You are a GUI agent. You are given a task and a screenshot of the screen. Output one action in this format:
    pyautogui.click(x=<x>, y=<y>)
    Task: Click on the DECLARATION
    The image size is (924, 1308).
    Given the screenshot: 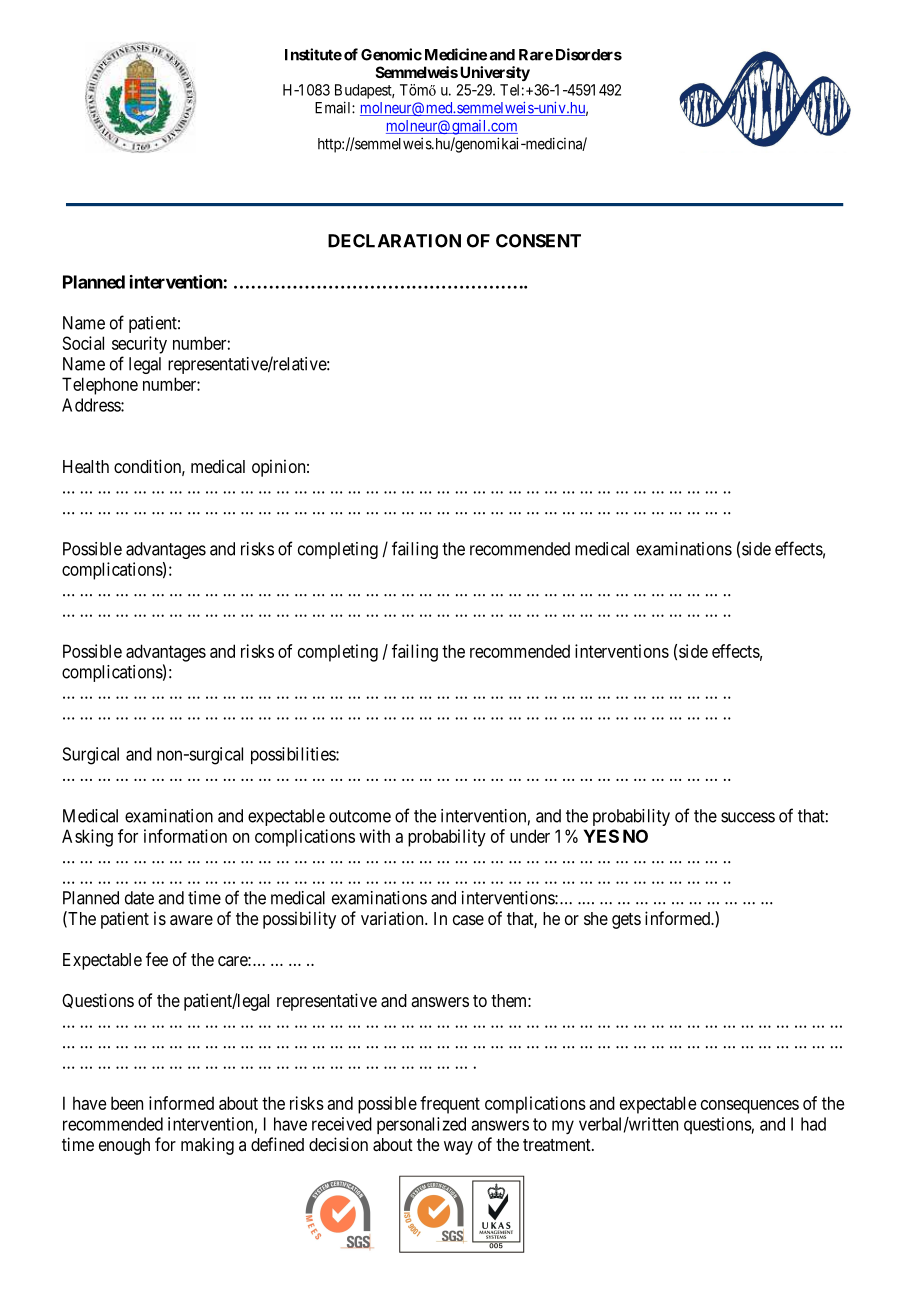 What is the action you would take?
    pyautogui.click(x=394, y=241)
